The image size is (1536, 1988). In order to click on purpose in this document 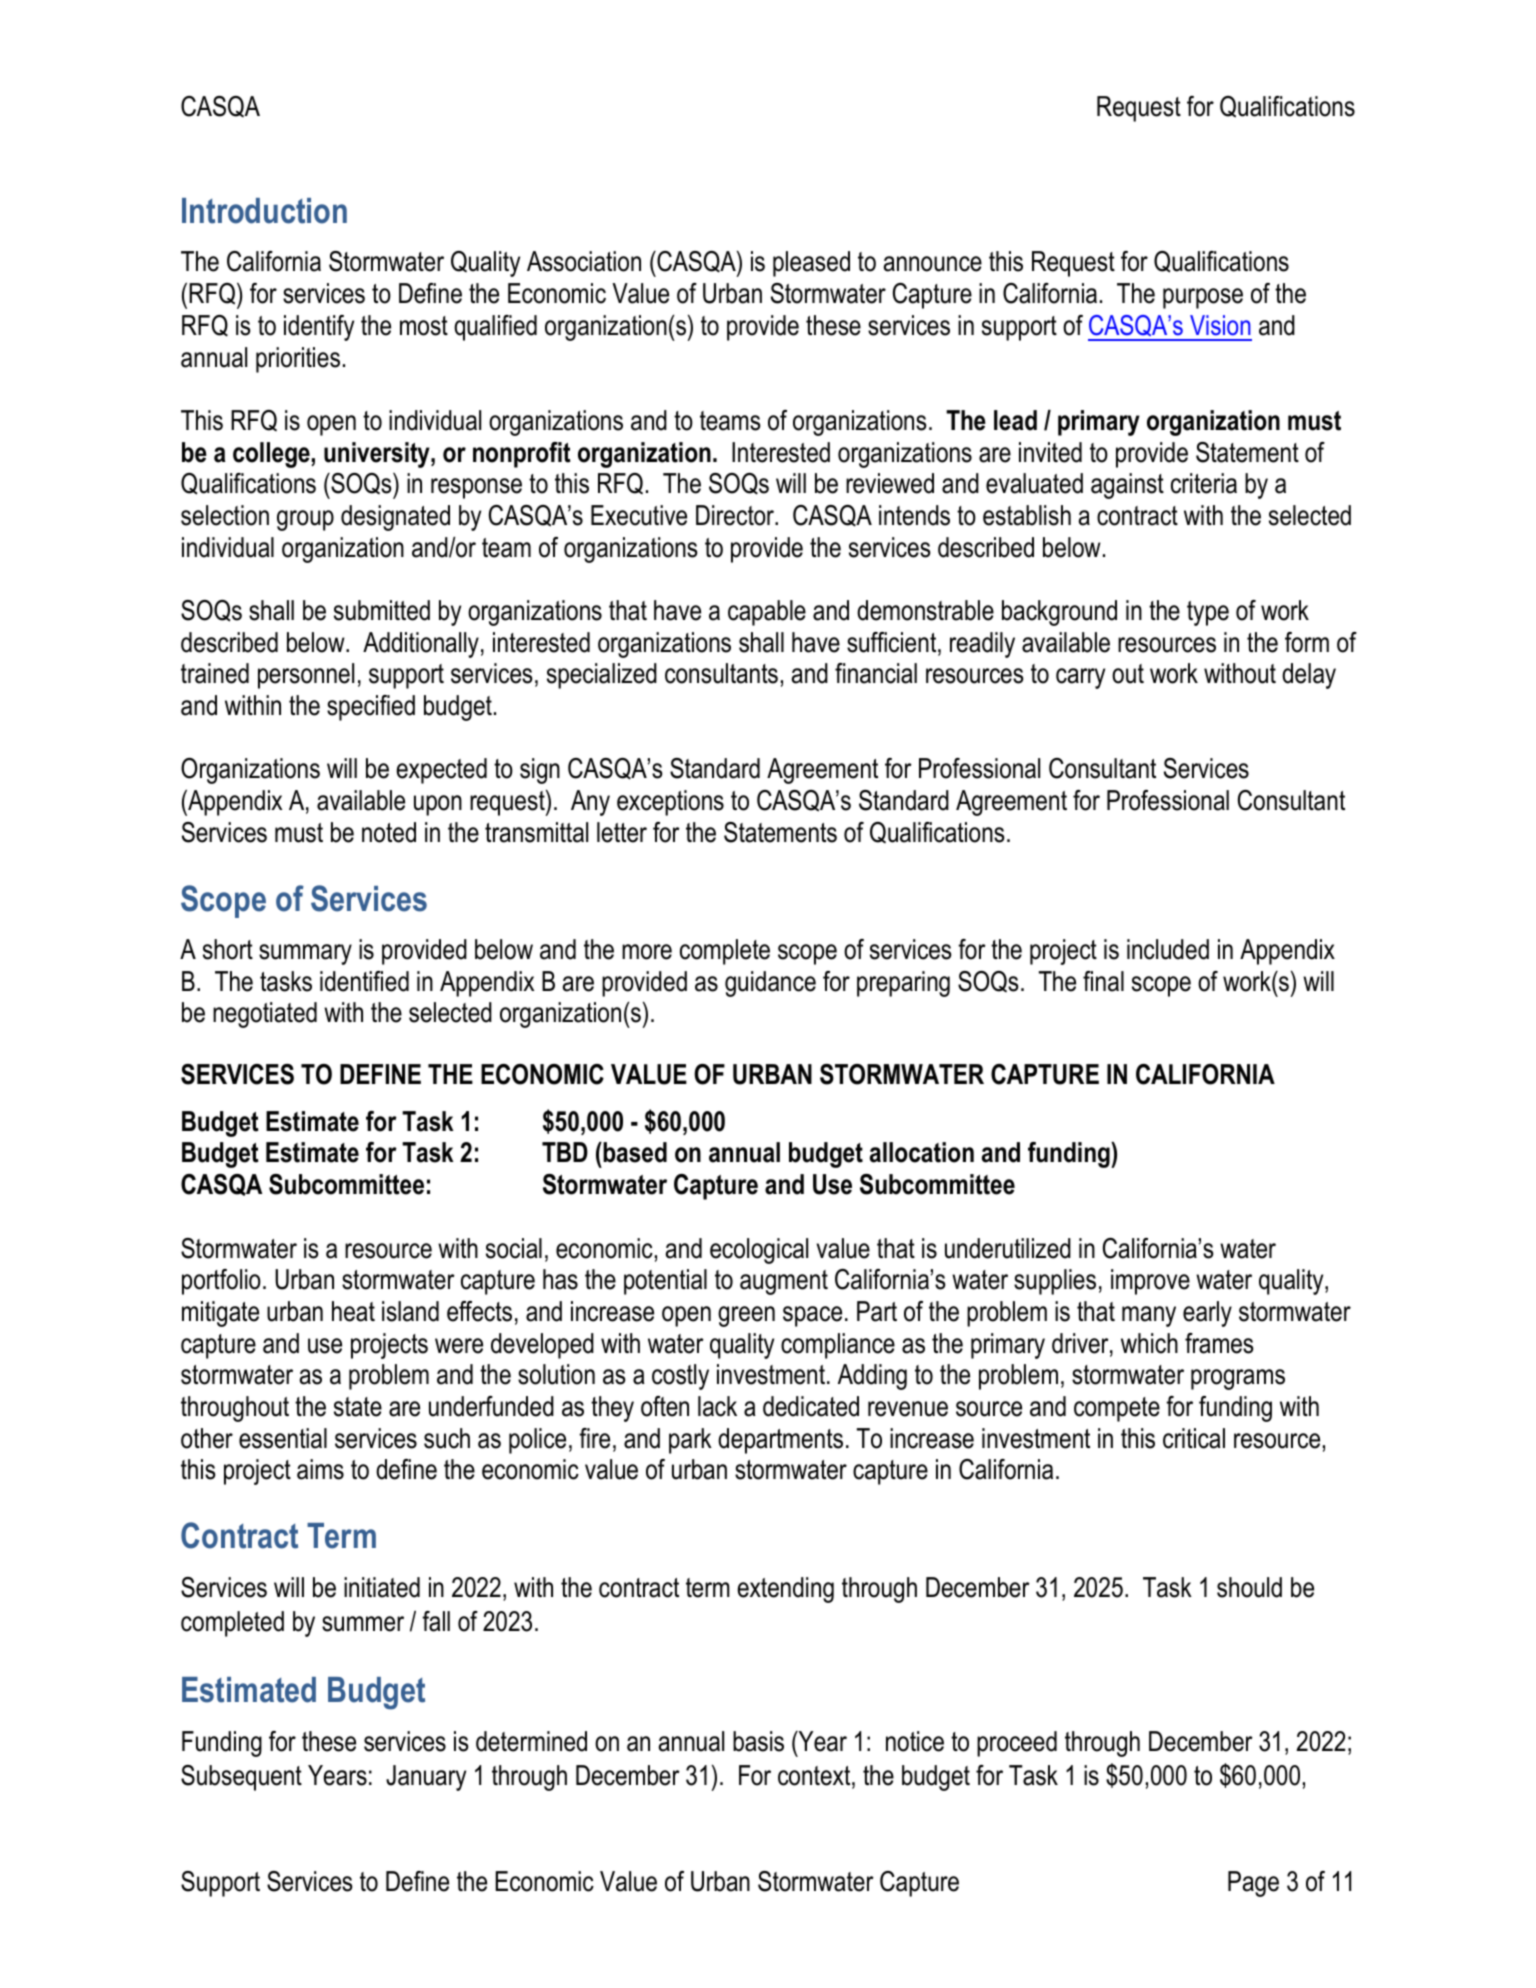, I will do `click(1203, 298)`.
